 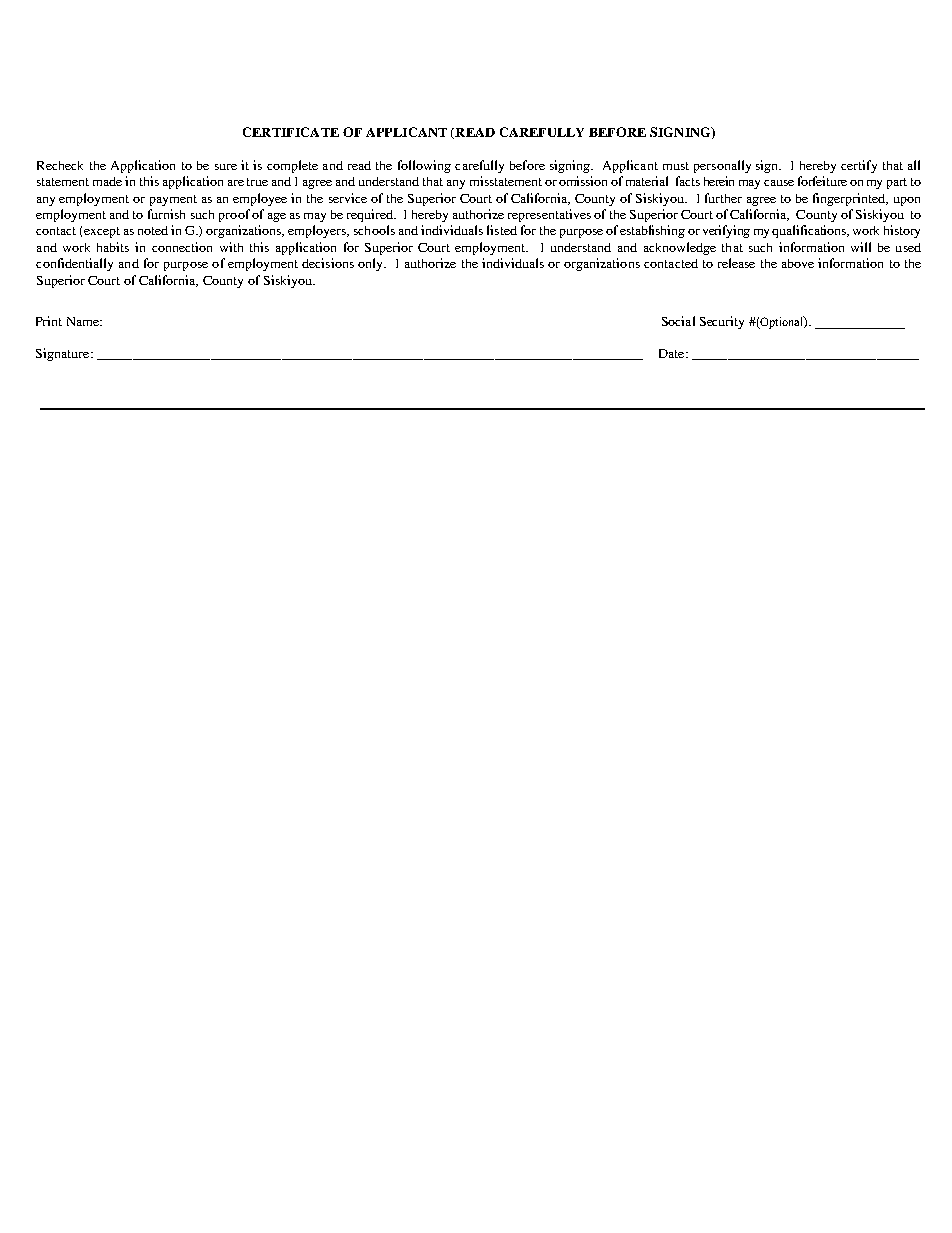 What do you see at coordinates (678, 321) in the document?
I see `Social` at bounding box center [678, 321].
